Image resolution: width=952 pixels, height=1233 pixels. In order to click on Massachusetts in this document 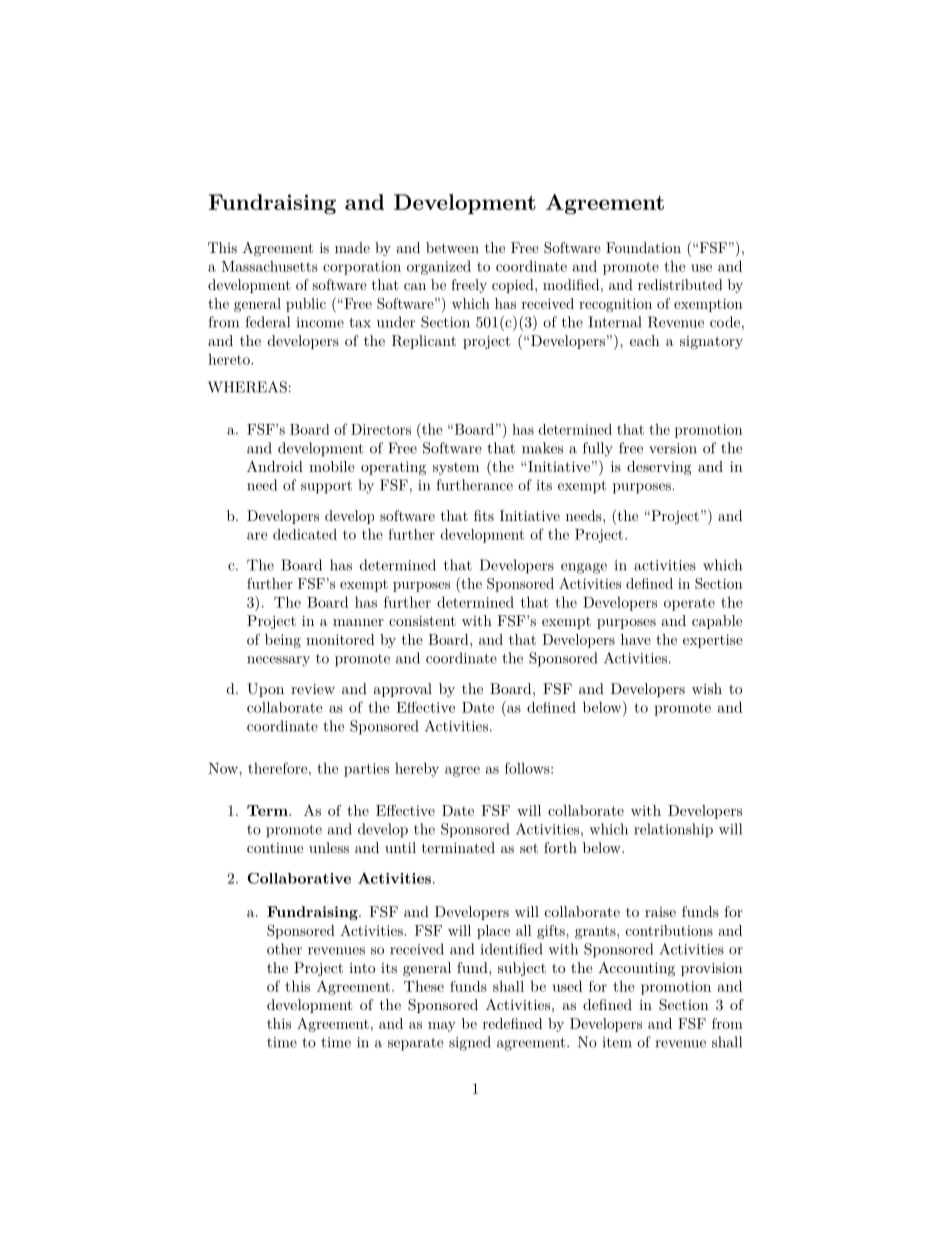, I will do `click(269, 266)`.
